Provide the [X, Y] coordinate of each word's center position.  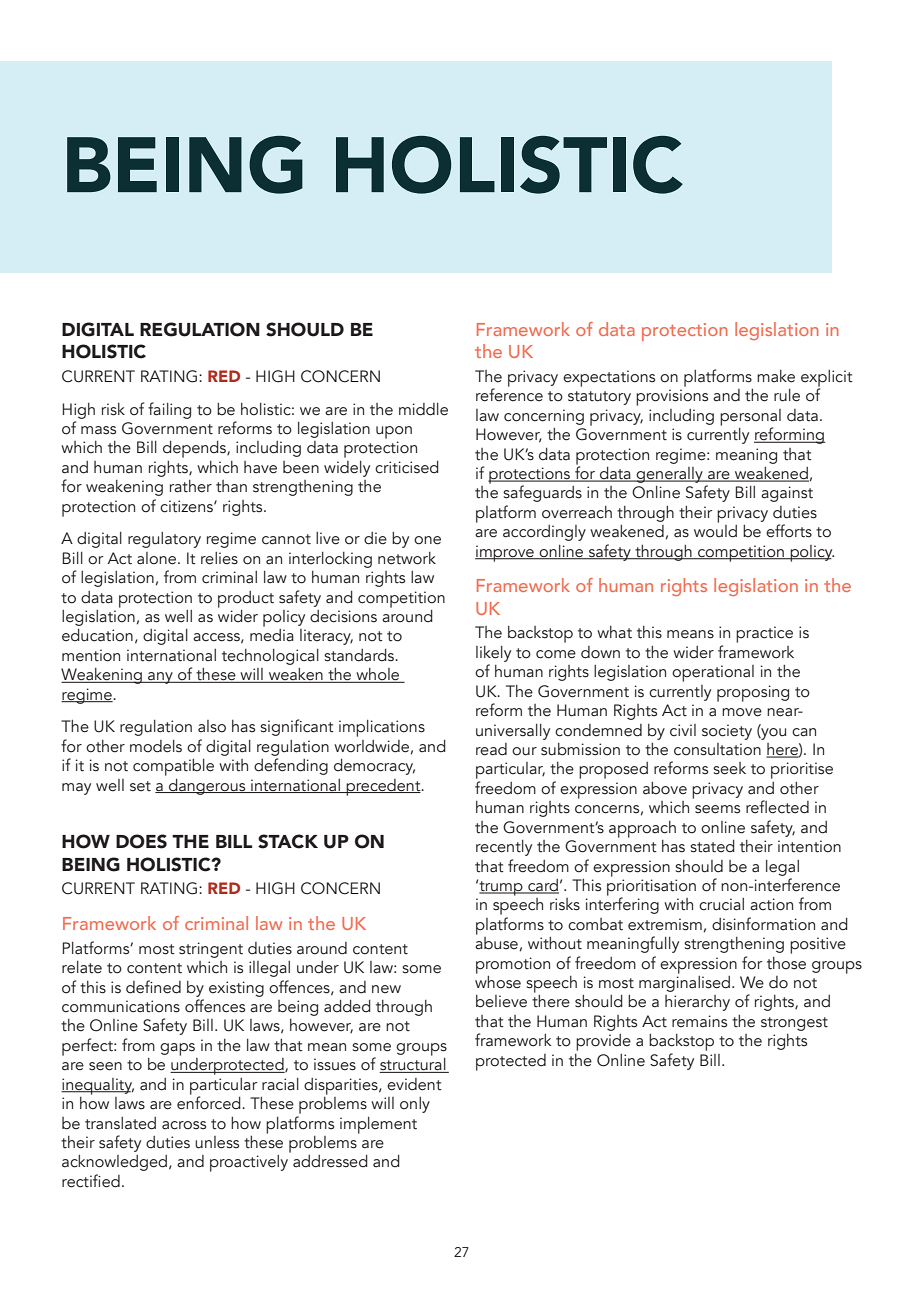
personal [750, 418]
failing [169, 410]
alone [158, 558]
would [715, 530]
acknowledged [114, 1163]
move [742, 712]
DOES [141, 841]
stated [712, 846]
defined [153, 987]
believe [501, 1001]
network [407, 558]
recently [504, 848]
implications [382, 728]
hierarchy [697, 1003]
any [160, 678]
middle [423, 409]
